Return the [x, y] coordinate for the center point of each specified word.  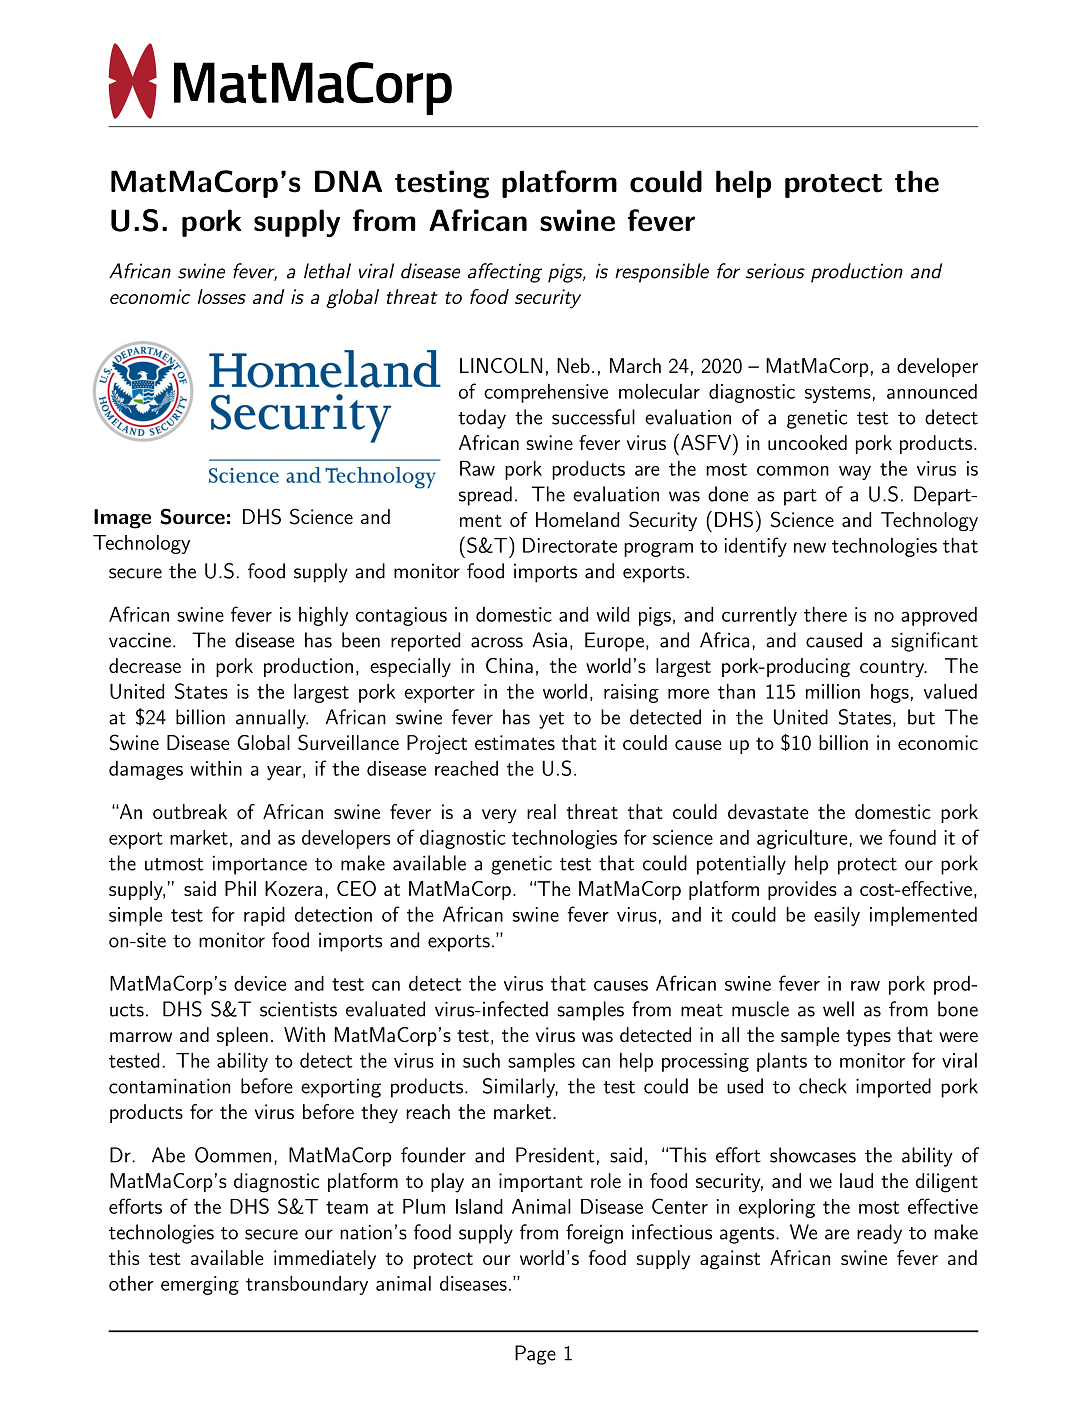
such [481, 1060]
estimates [515, 742]
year [284, 773]
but [921, 717]
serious [775, 271]
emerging [200, 1285]
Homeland [577, 519]
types [868, 1038]
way [855, 473]
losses [222, 296]
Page [535, 1355]
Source [192, 516]
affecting [505, 273]
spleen [242, 1036]
